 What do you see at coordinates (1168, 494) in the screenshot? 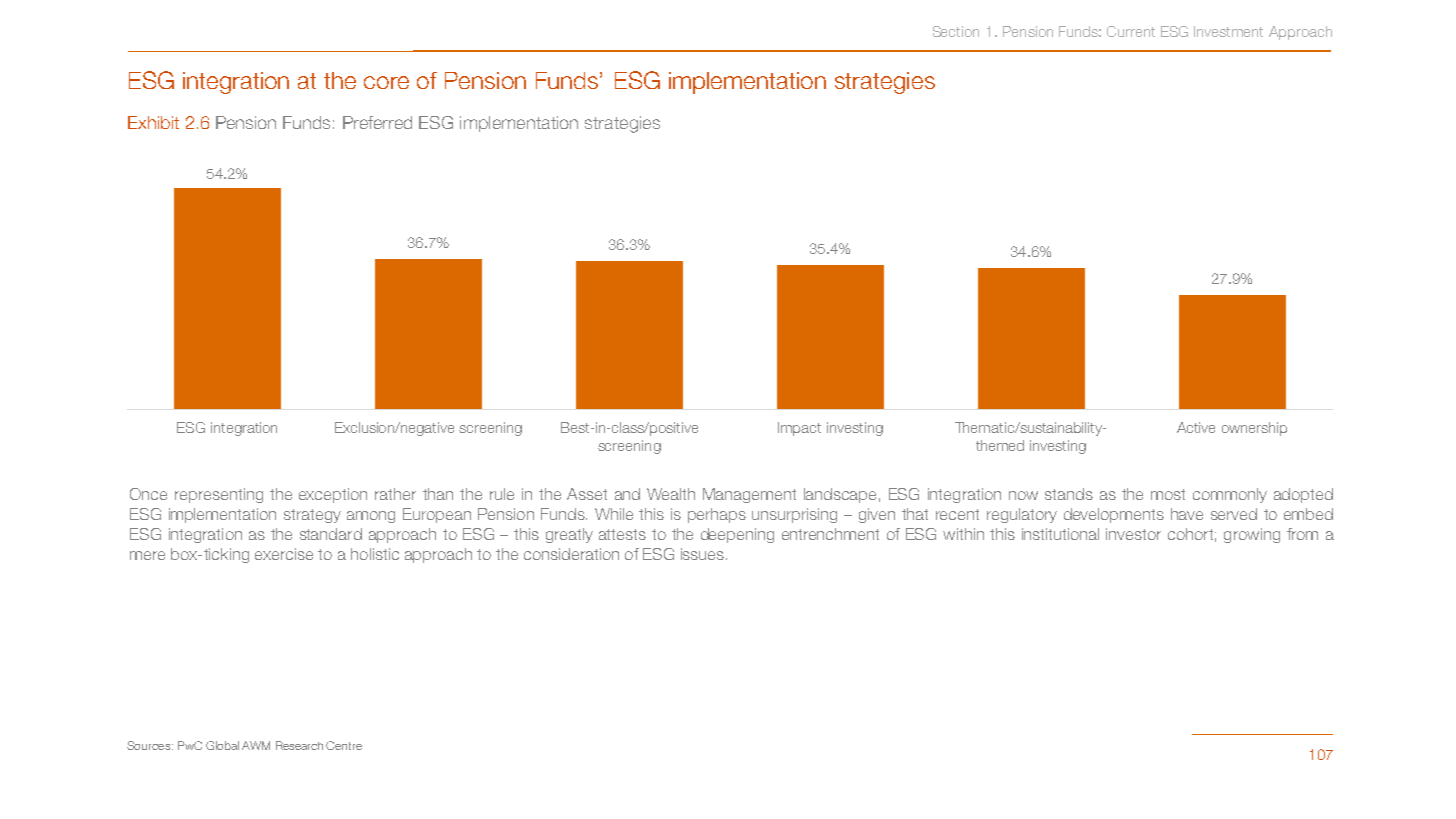
I see `most` at bounding box center [1168, 494].
